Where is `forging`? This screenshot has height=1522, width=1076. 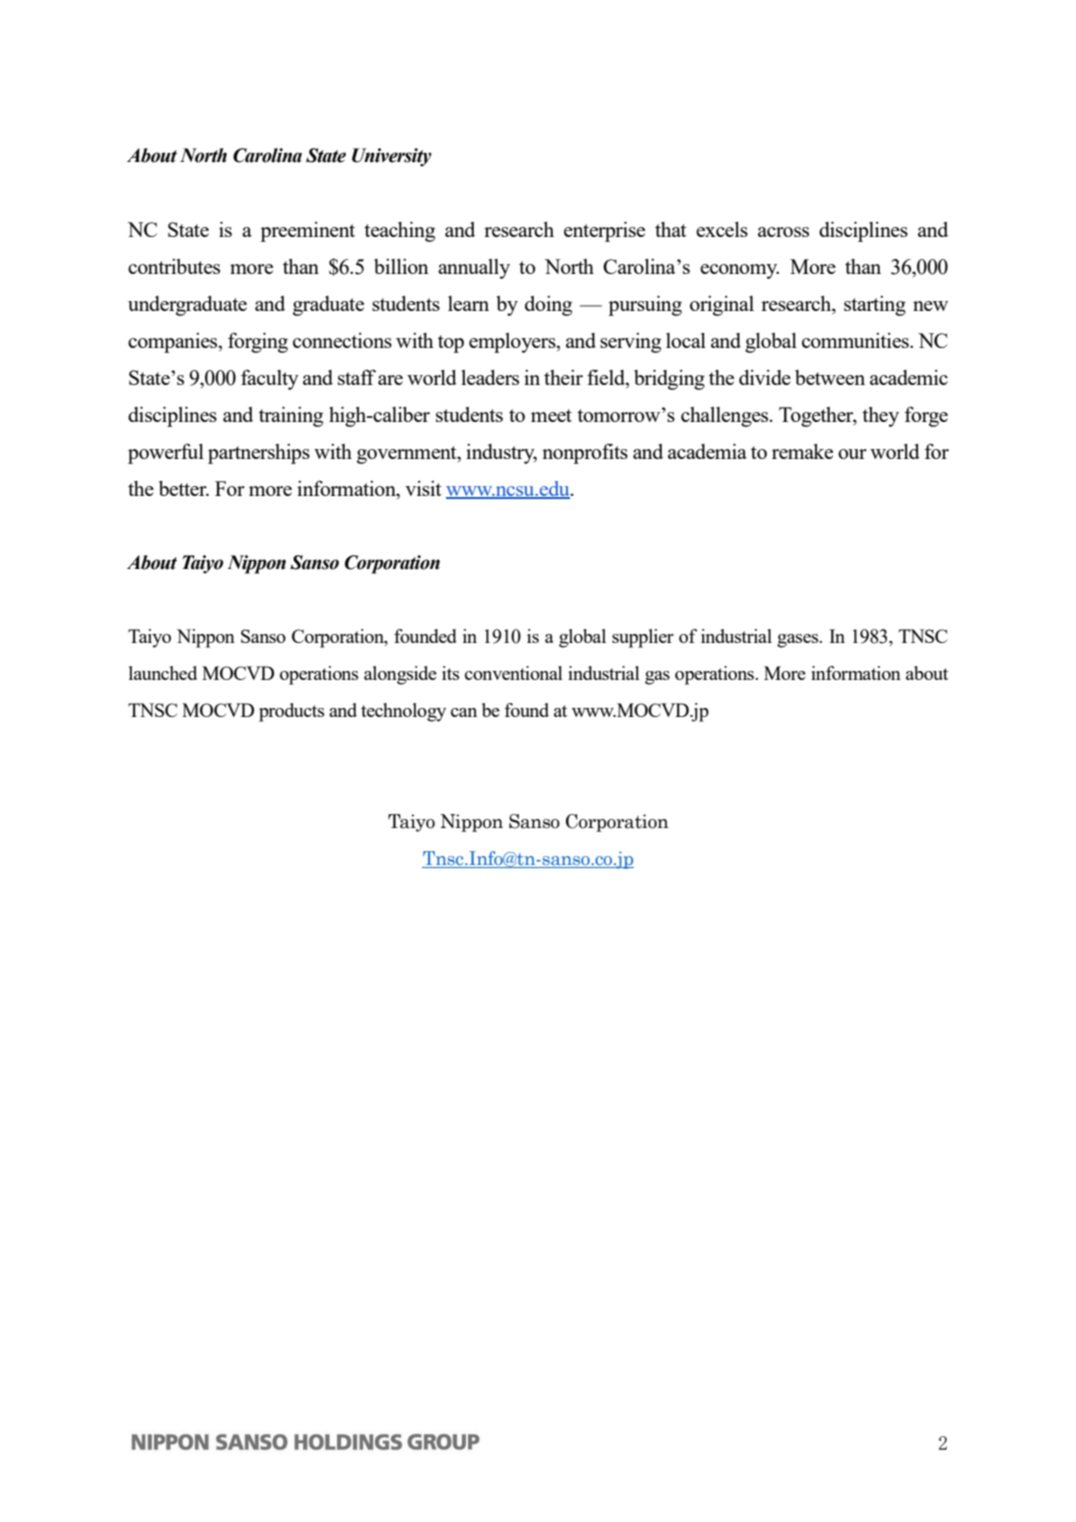
forging is located at coordinates (258, 343).
